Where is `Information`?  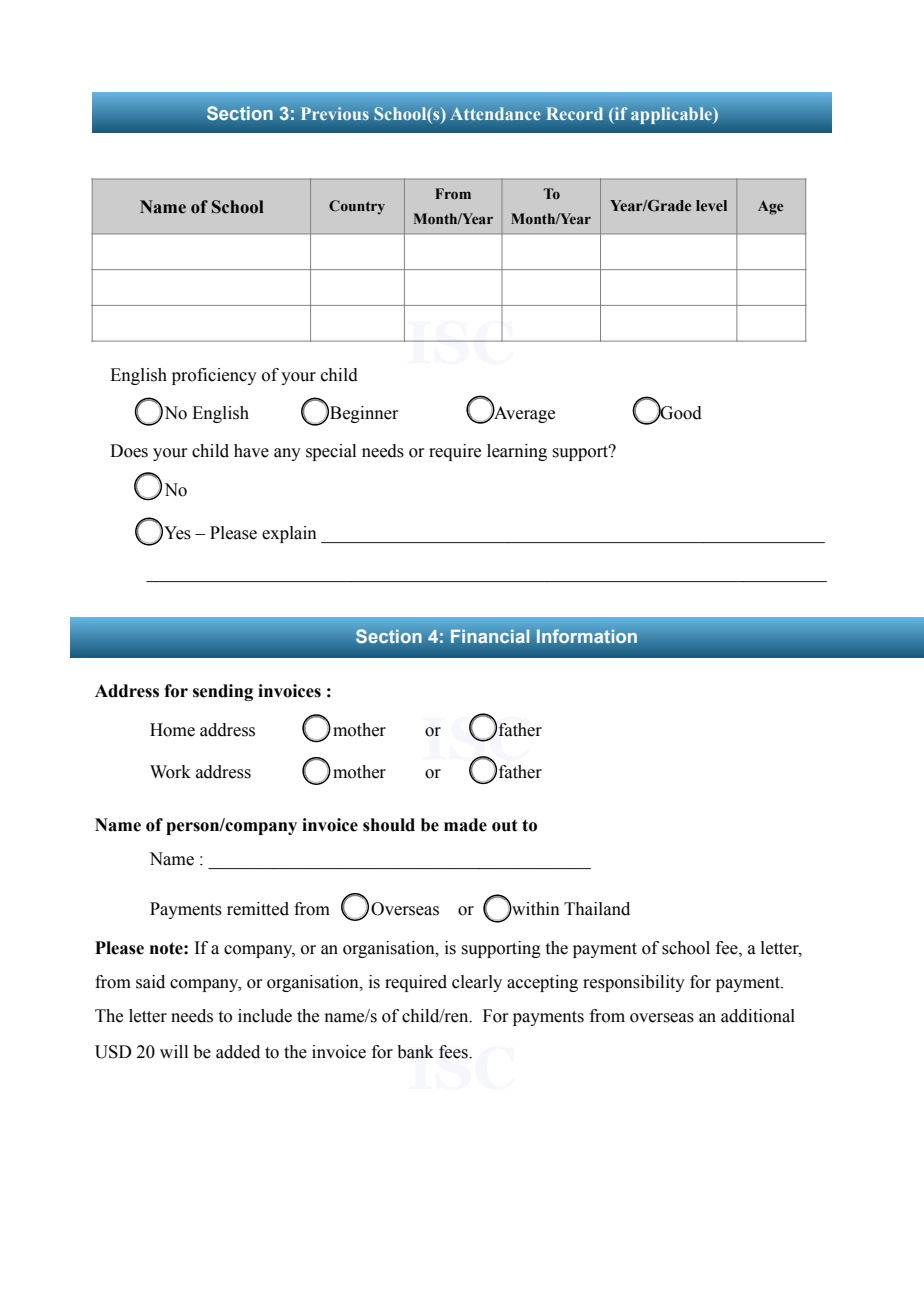 Information is located at coordinates (587, 636).
